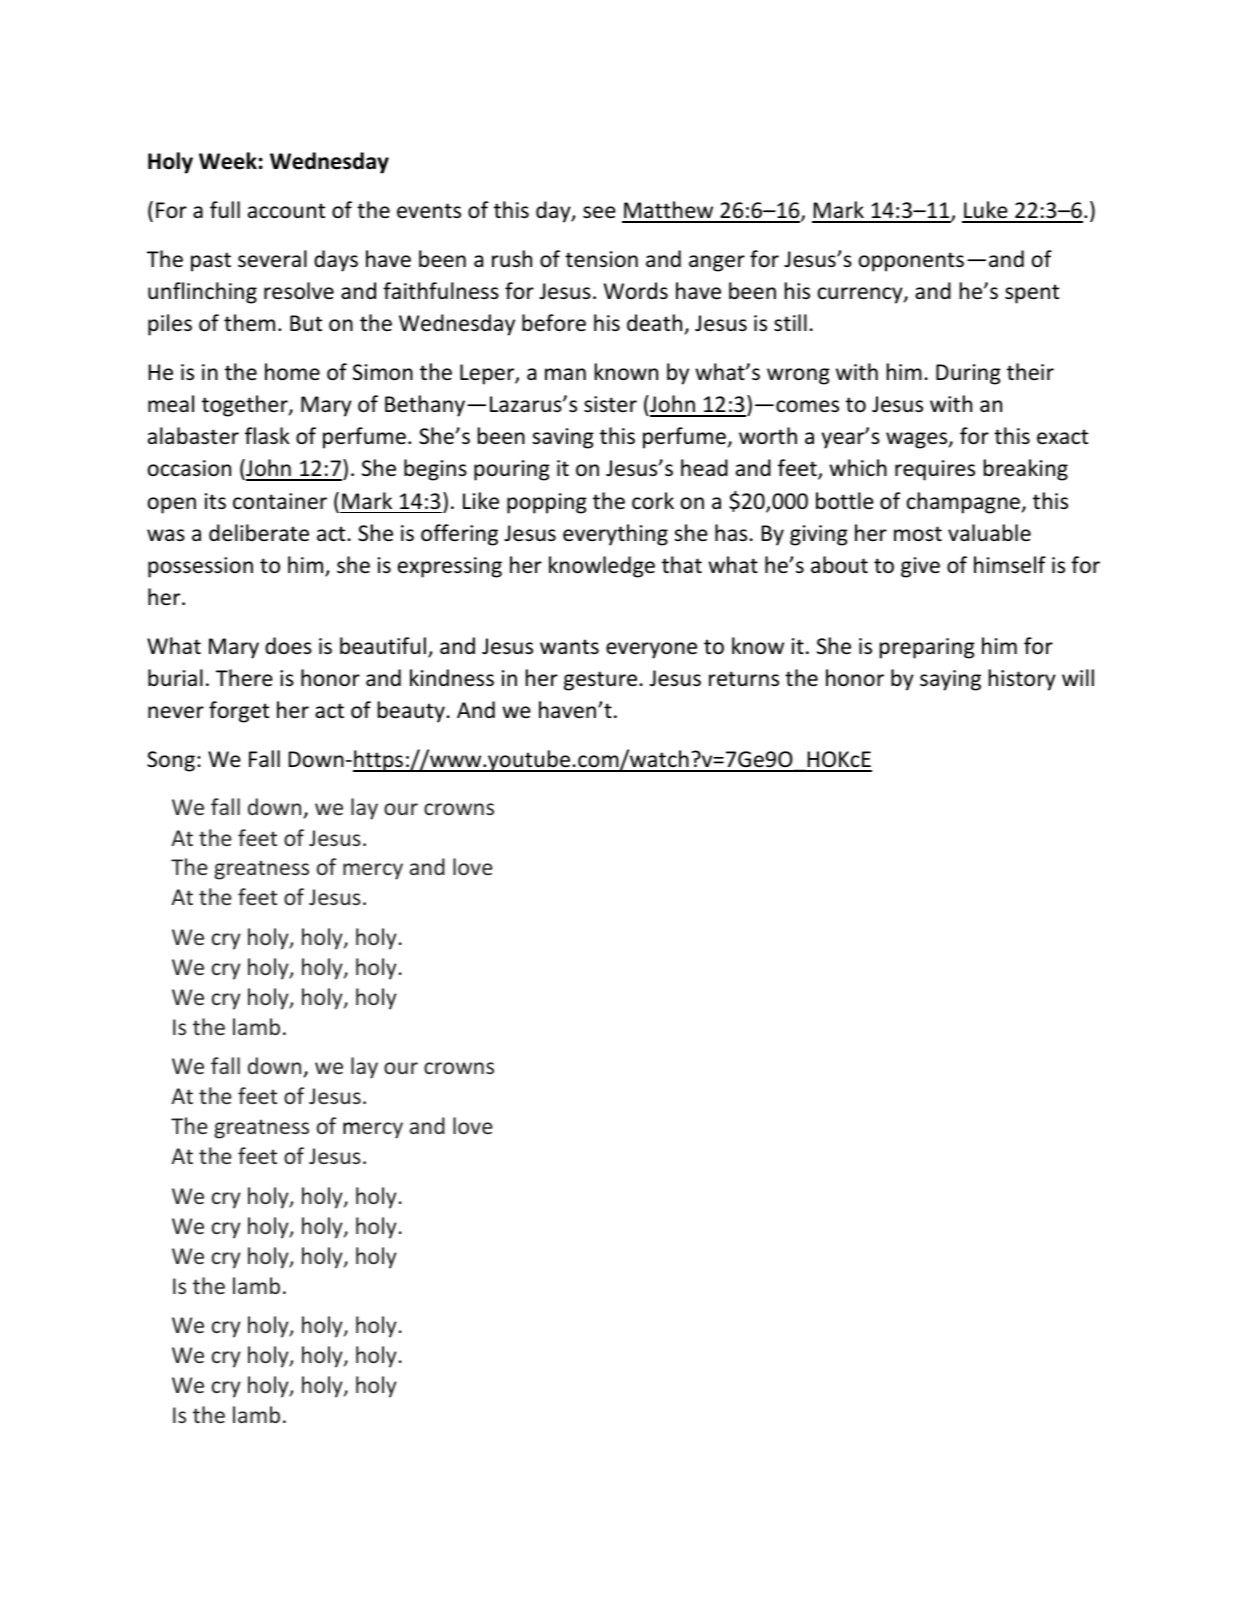 This image has width=1248, height=1615. What do you see at coordinates (610, 404) in the image?
I see `sister` at bounding box center [610, 404].
